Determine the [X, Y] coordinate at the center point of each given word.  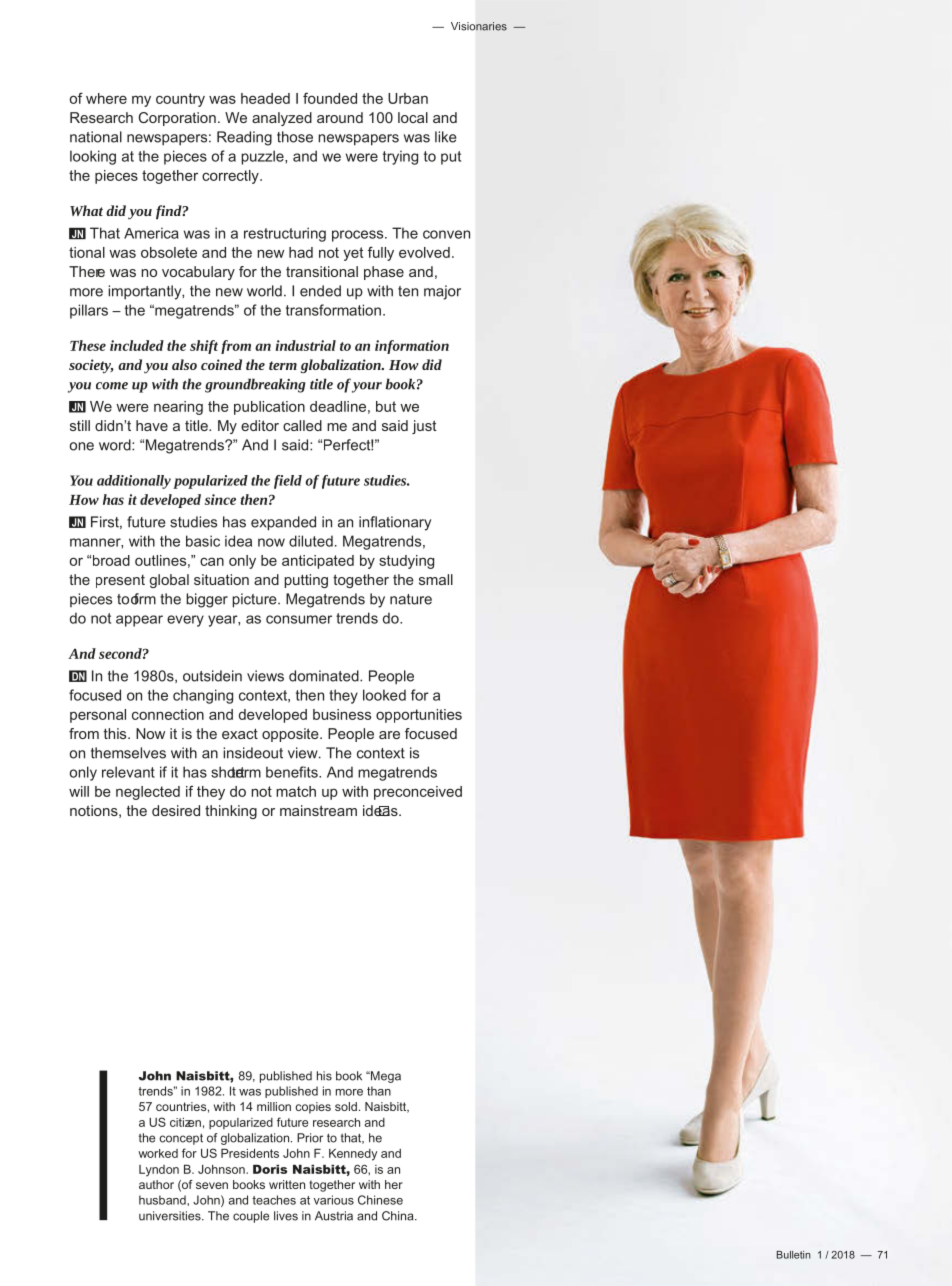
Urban [408, 98]
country [180, 100]
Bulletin [794, 1255]
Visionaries [479, 26]
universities [171, 1216]
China [399, 1216]
